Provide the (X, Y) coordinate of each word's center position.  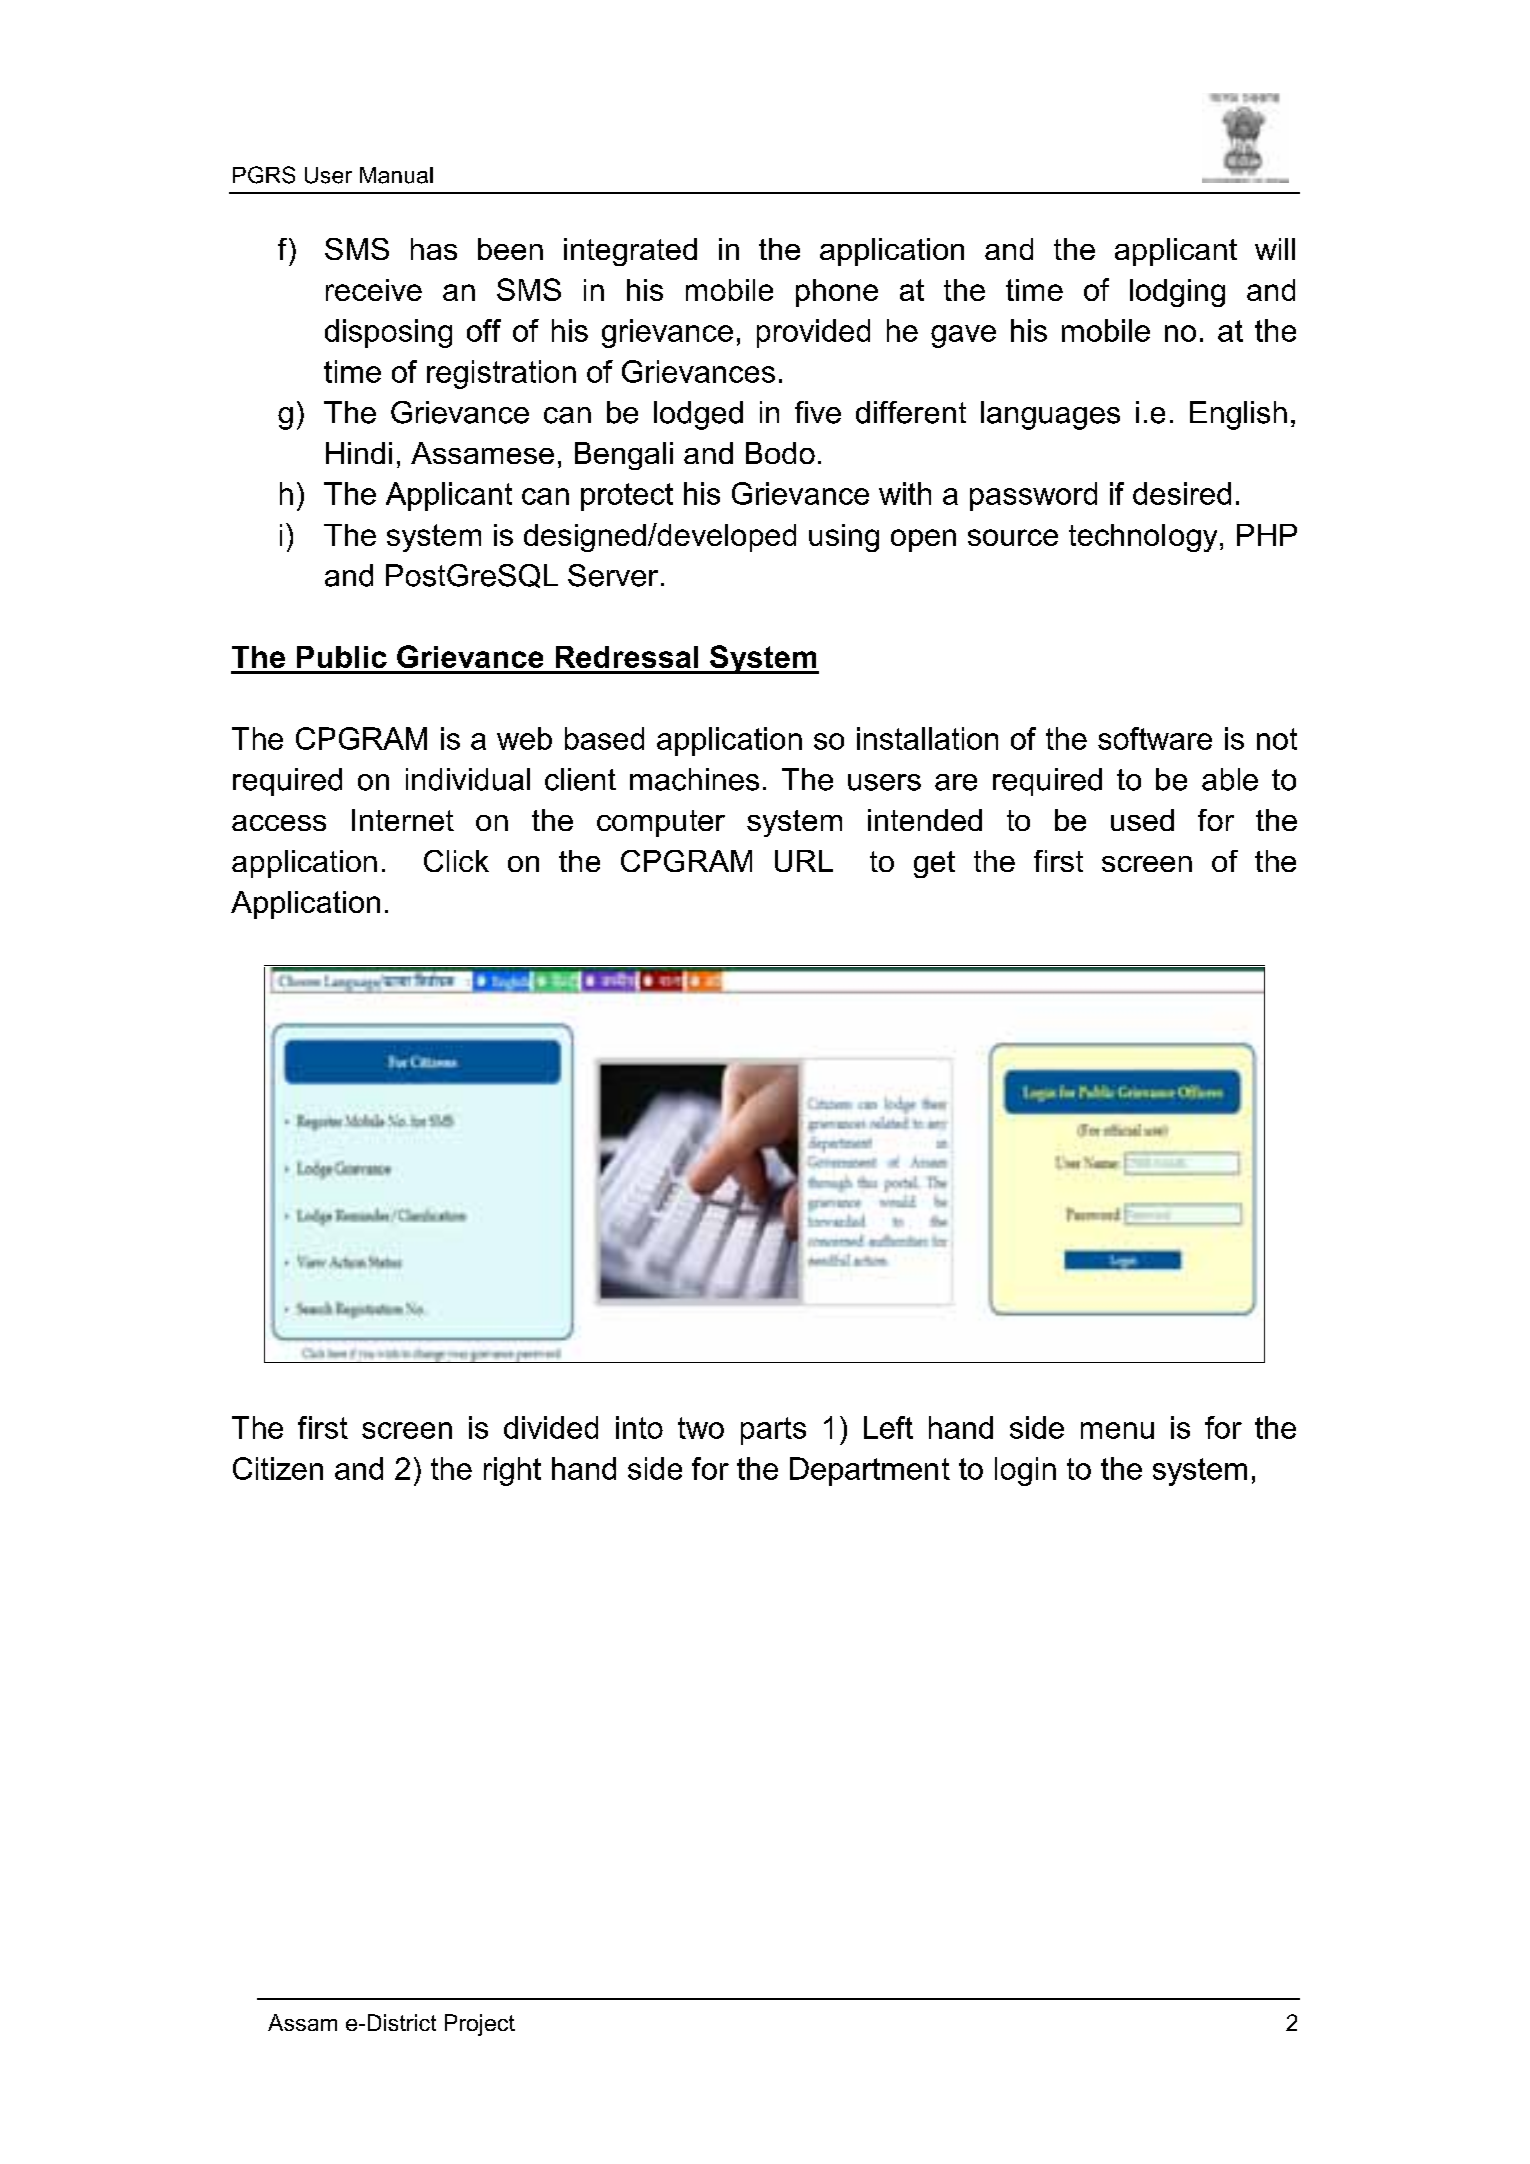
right (512, 1471)
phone (837, 293)
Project (480, 2025)
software (1155, 738)
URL (804, 861)
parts (773, 1431)
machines (694, 779)
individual (468, 779)
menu (1117, 1430)
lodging (1177, 293)
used (1142, 820)
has (434, 249)
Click (456, 861)
